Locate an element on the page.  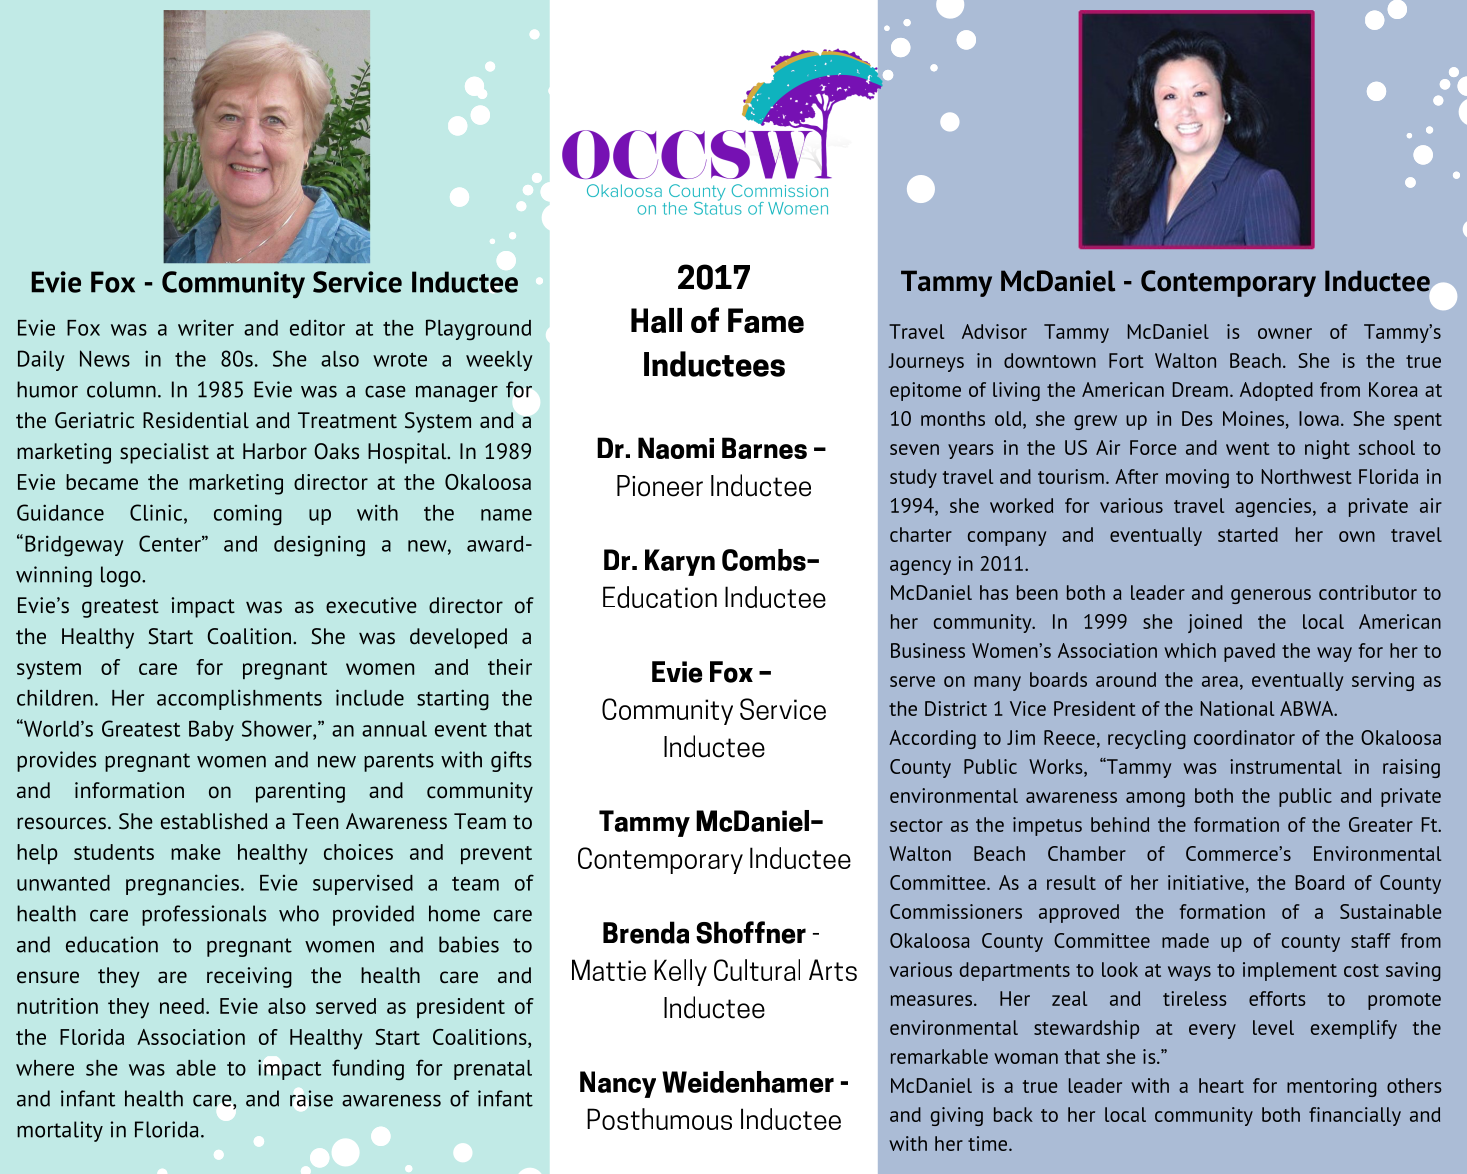
initiative is located at coordinates (1206, 882).
